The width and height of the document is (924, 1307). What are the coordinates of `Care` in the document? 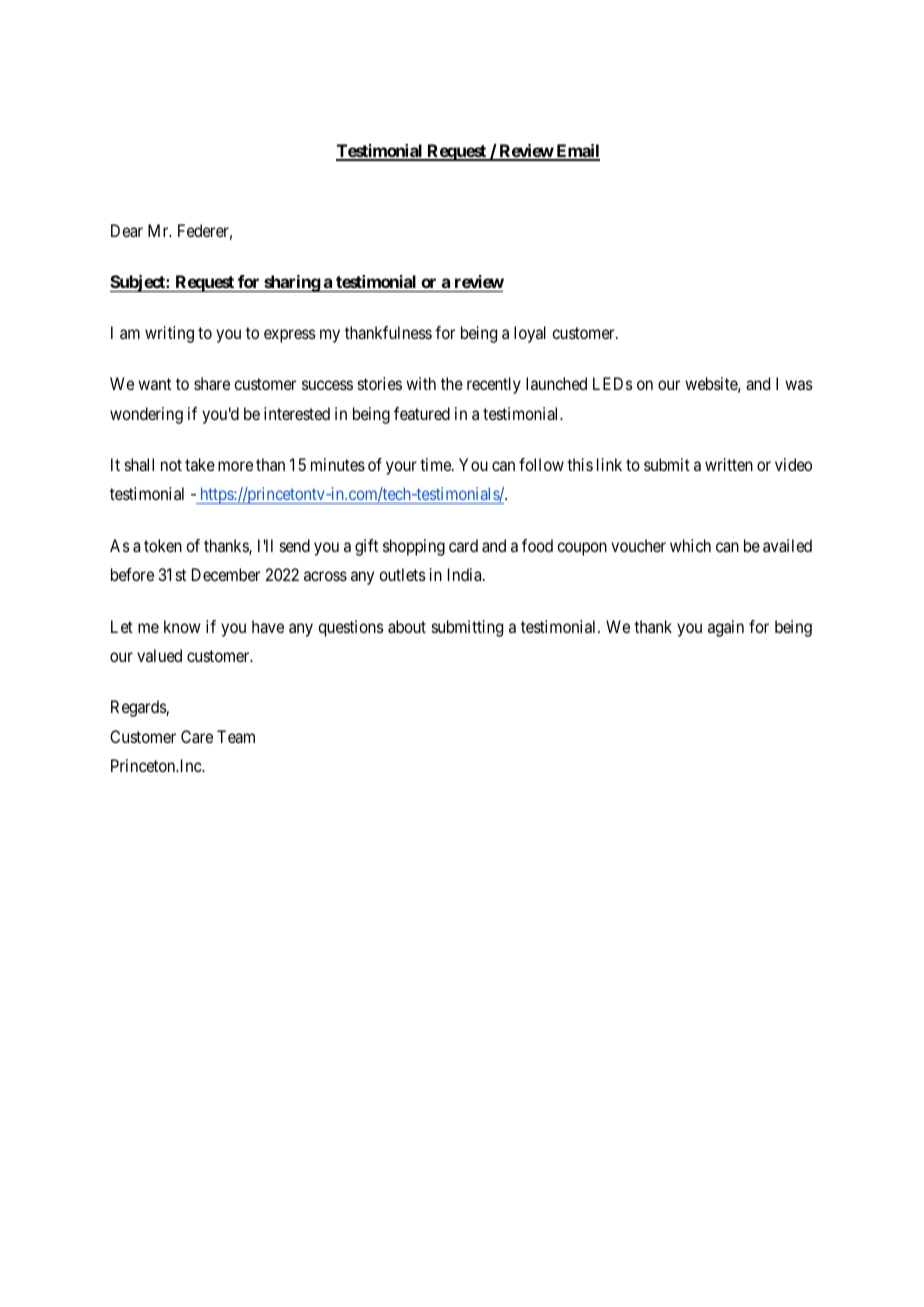 It's located at (197, 736).
